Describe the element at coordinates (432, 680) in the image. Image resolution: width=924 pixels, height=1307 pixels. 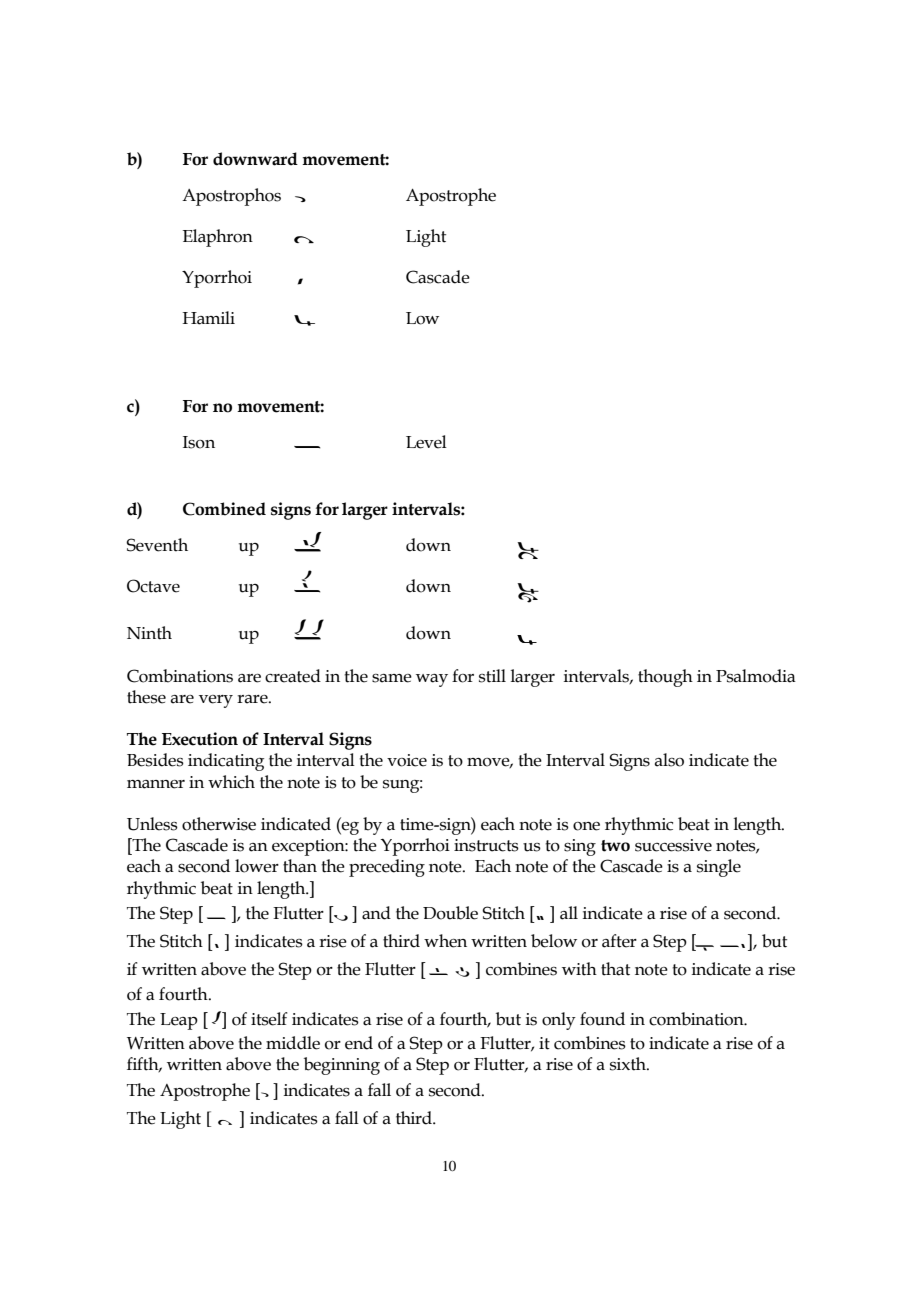
I see `way` at that location.
